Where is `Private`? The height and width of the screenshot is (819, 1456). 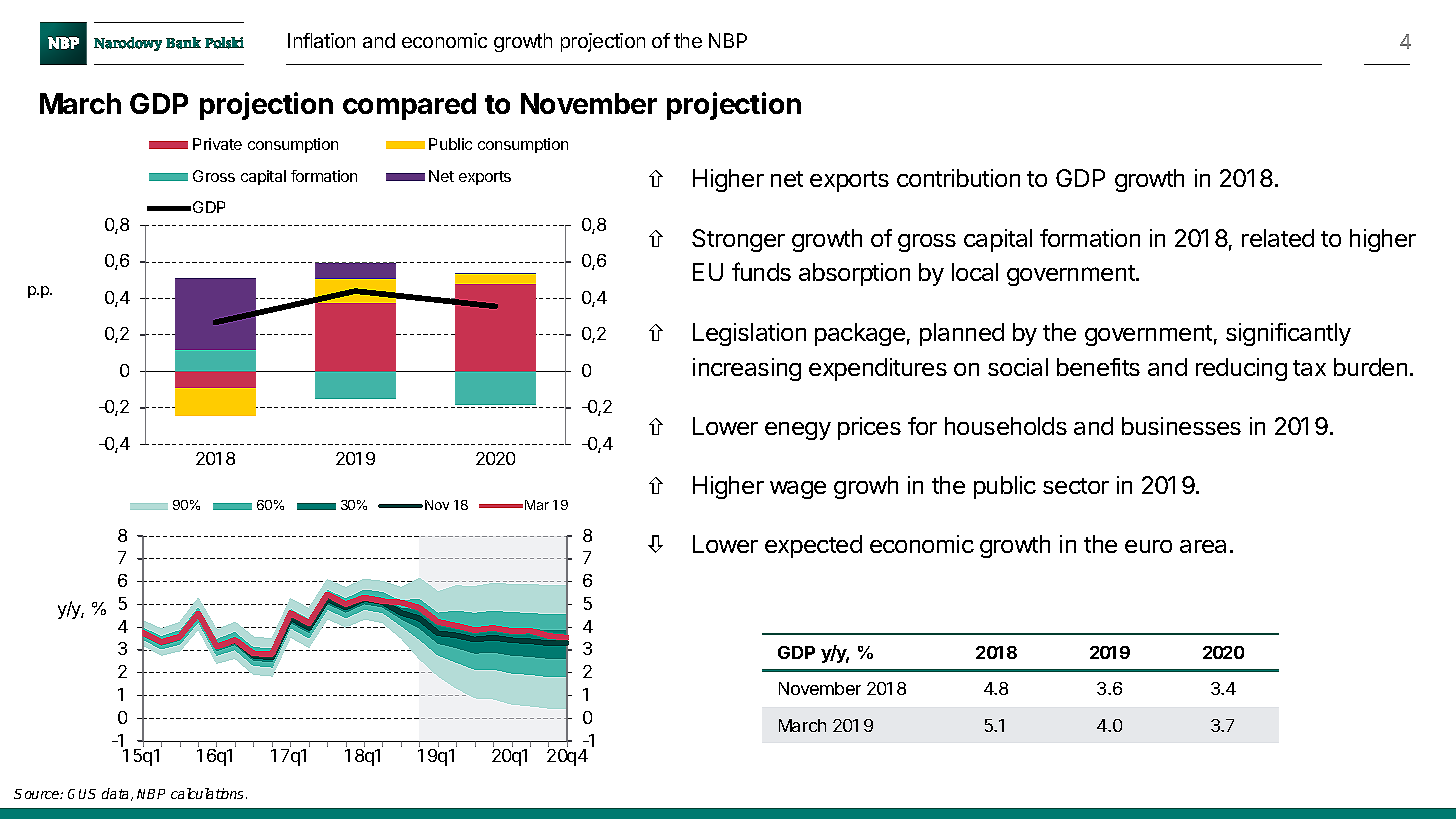
Private is located at coordinates (217, 144).
